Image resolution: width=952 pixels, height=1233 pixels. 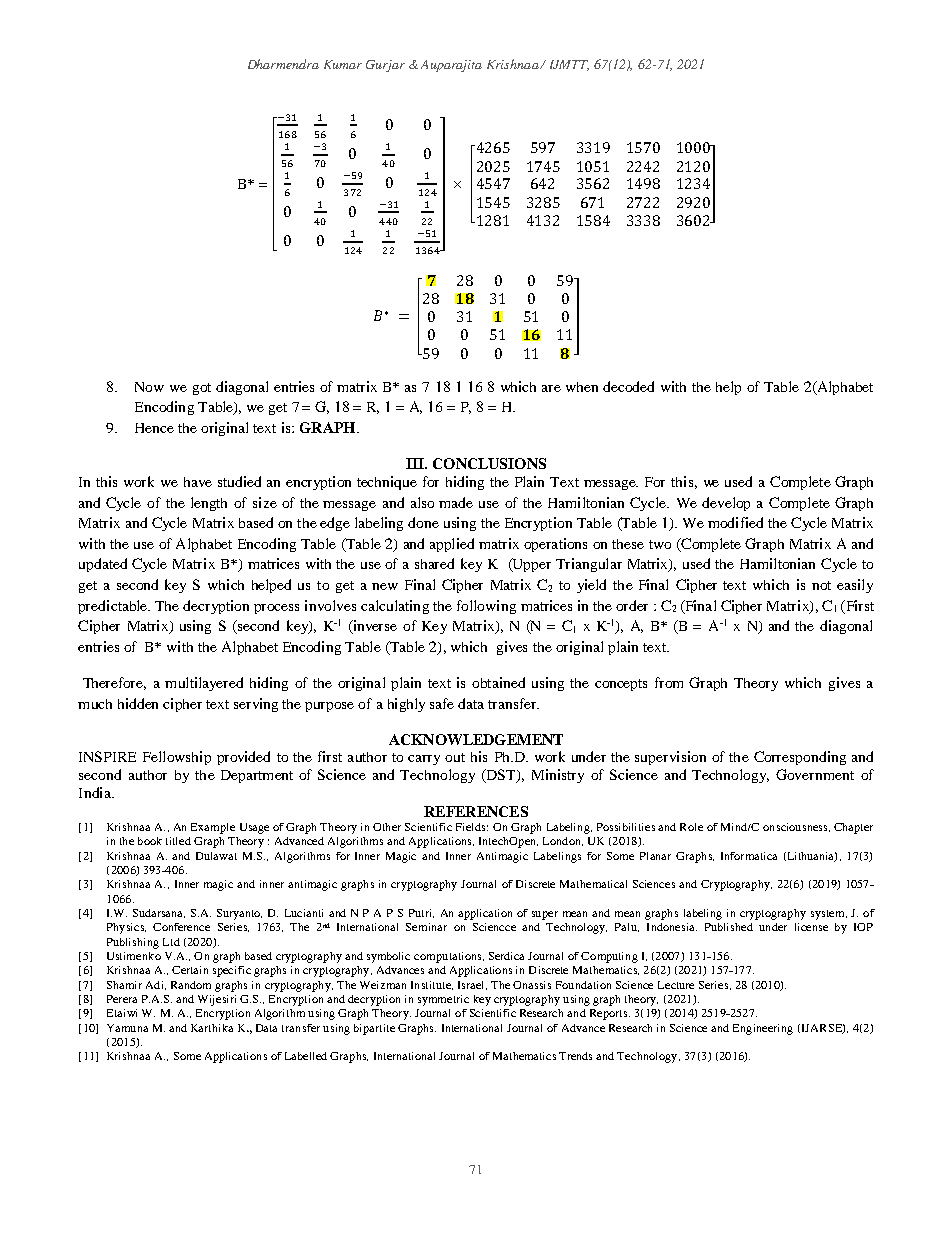 What do you see at coordinates (582, 387) in the image?
I see `when` at bounding box center [582, 387].
